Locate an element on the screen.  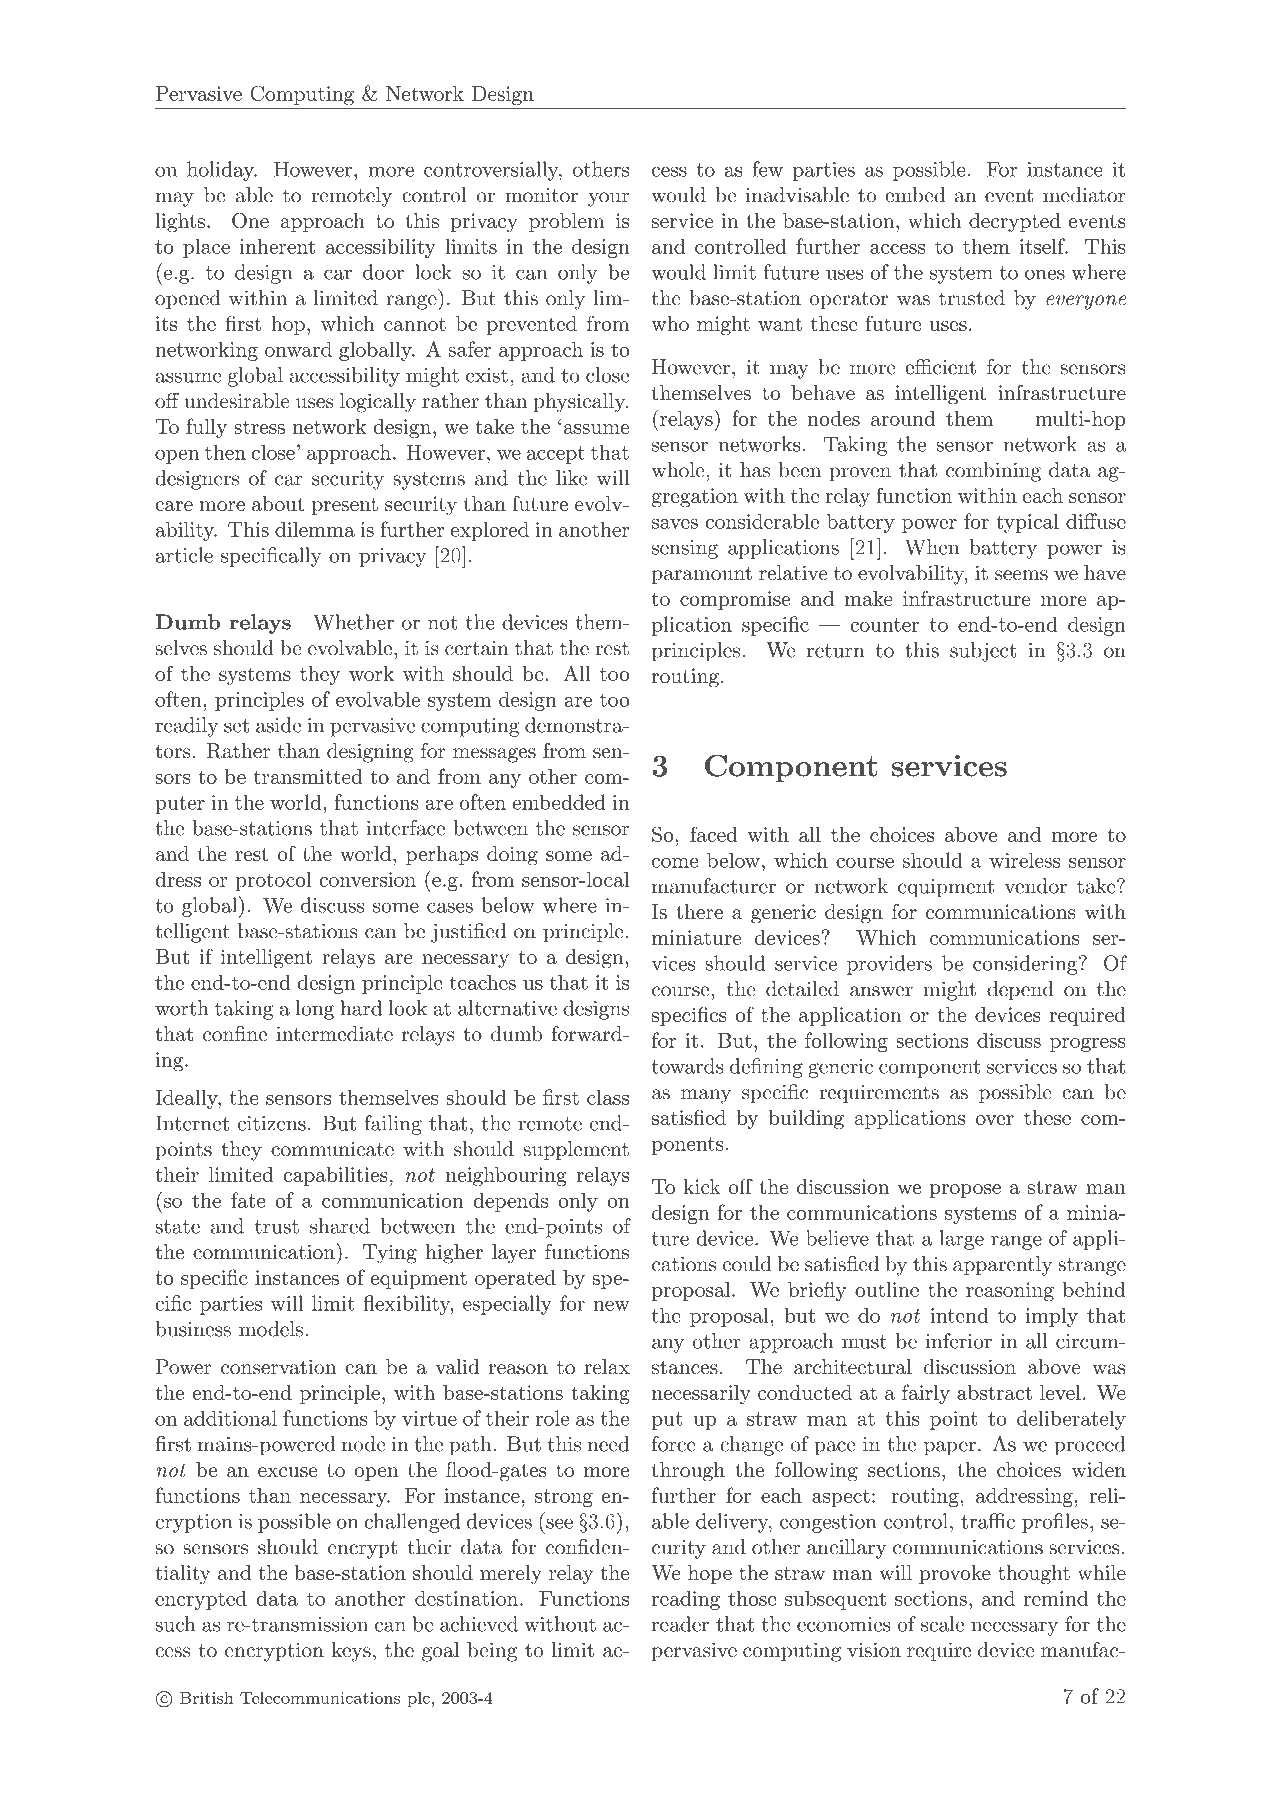
scale is located at coordinates (942, 1624).
